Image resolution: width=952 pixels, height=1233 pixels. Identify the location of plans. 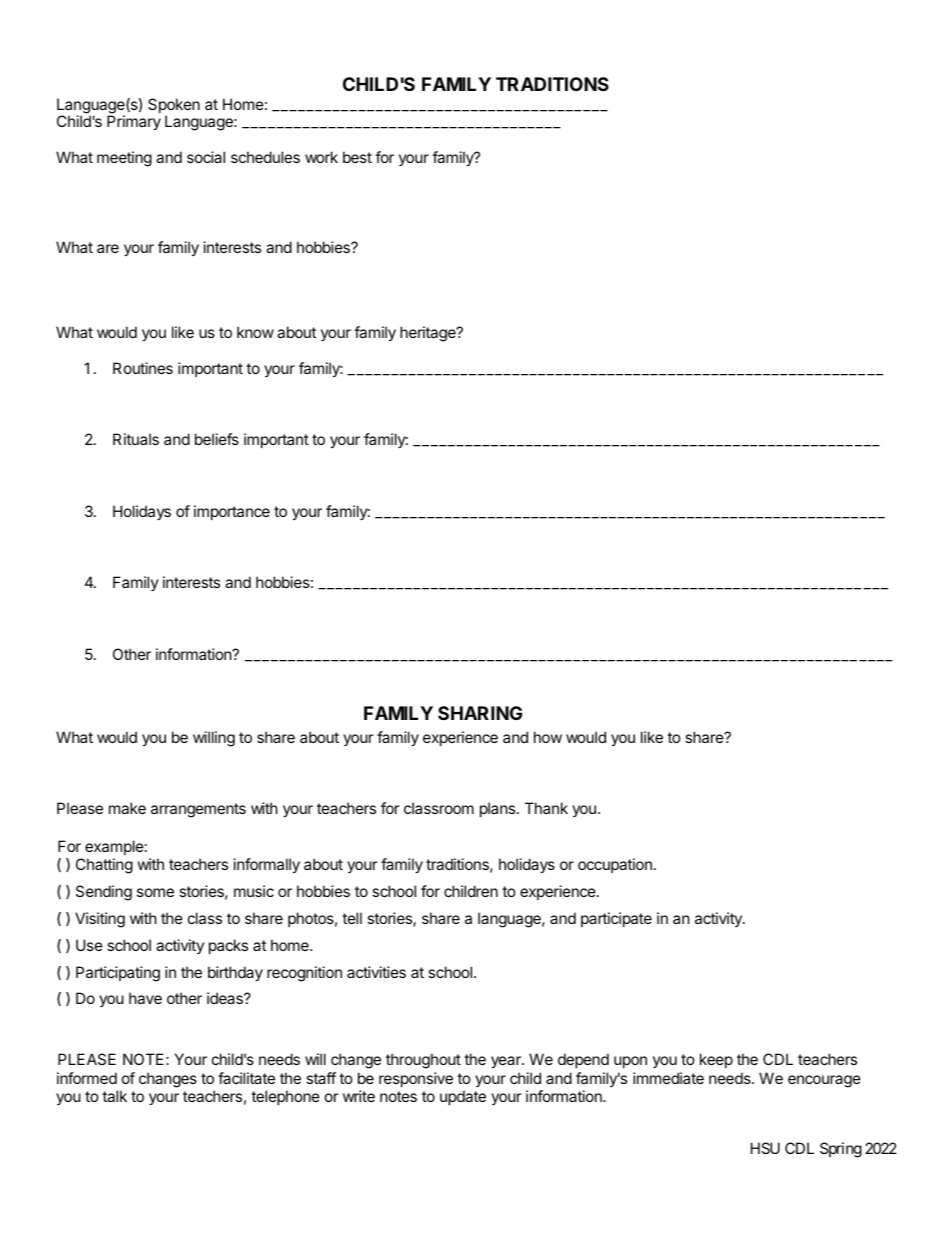
(499, 809).
